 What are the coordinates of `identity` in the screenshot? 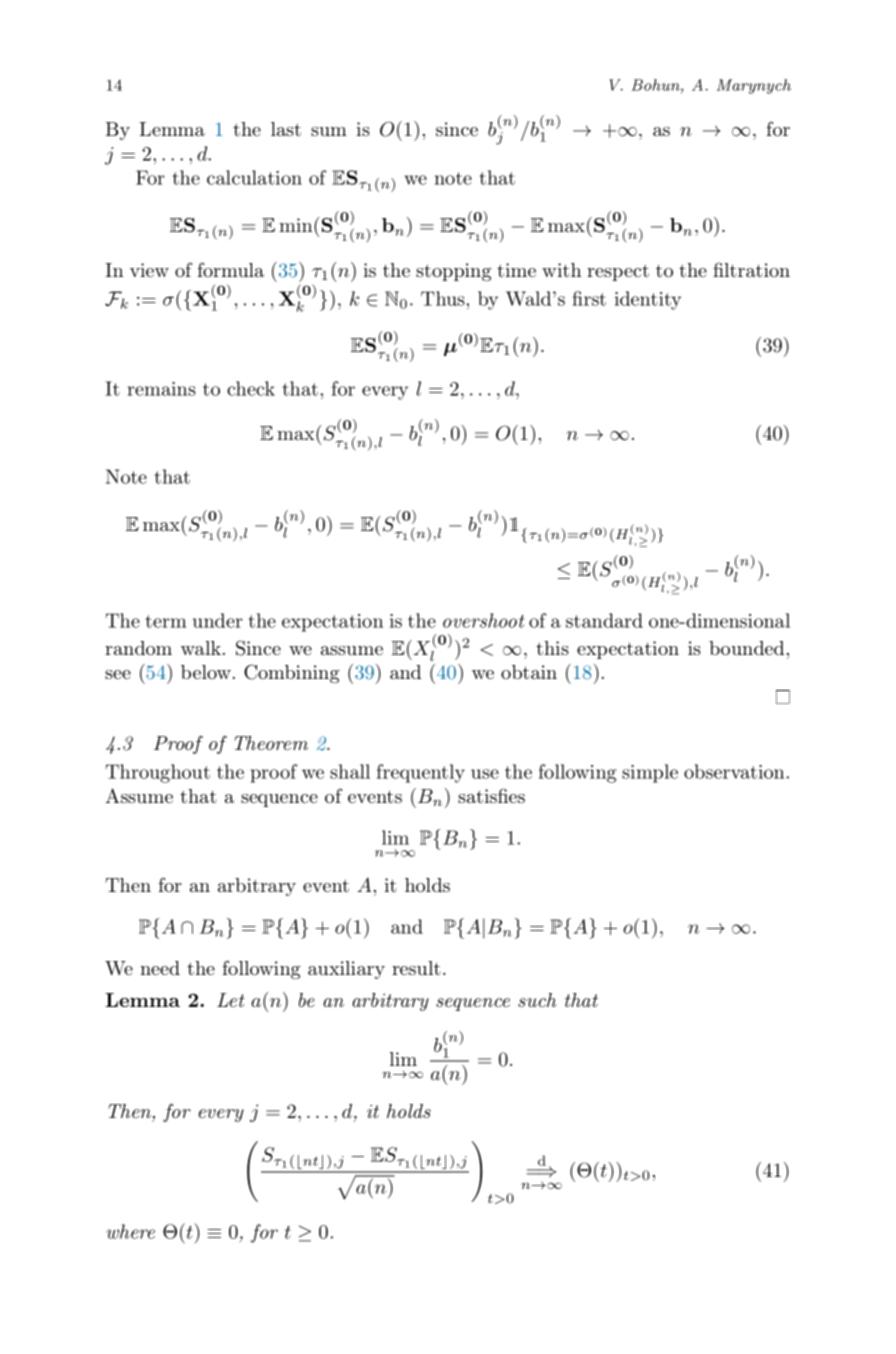 It's located at (648, 300).
